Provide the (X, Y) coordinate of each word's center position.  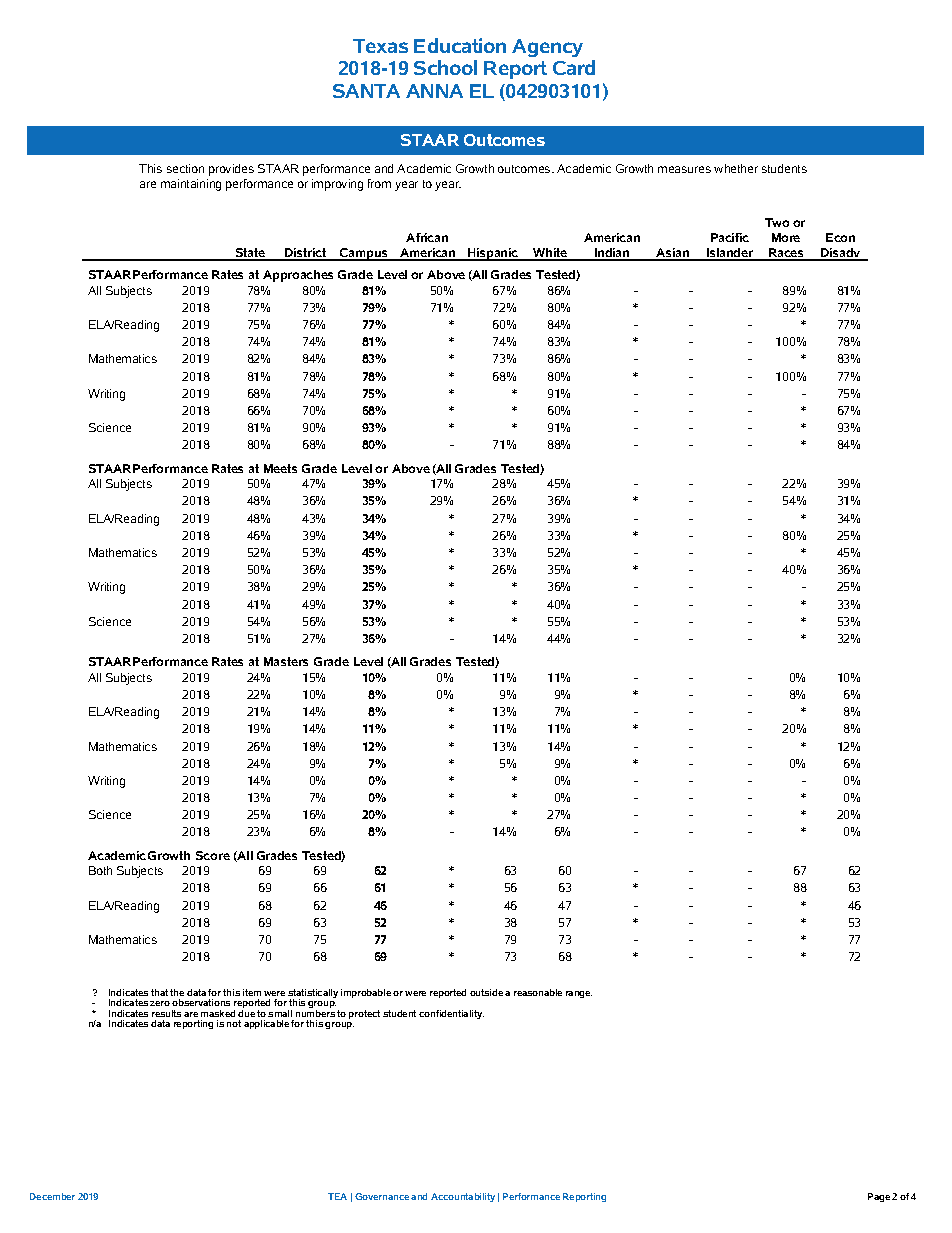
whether (736, 168)
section (185, 168)
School (445, 67)
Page (879, 1197)
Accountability (463, 1197)
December (52, 1196)
